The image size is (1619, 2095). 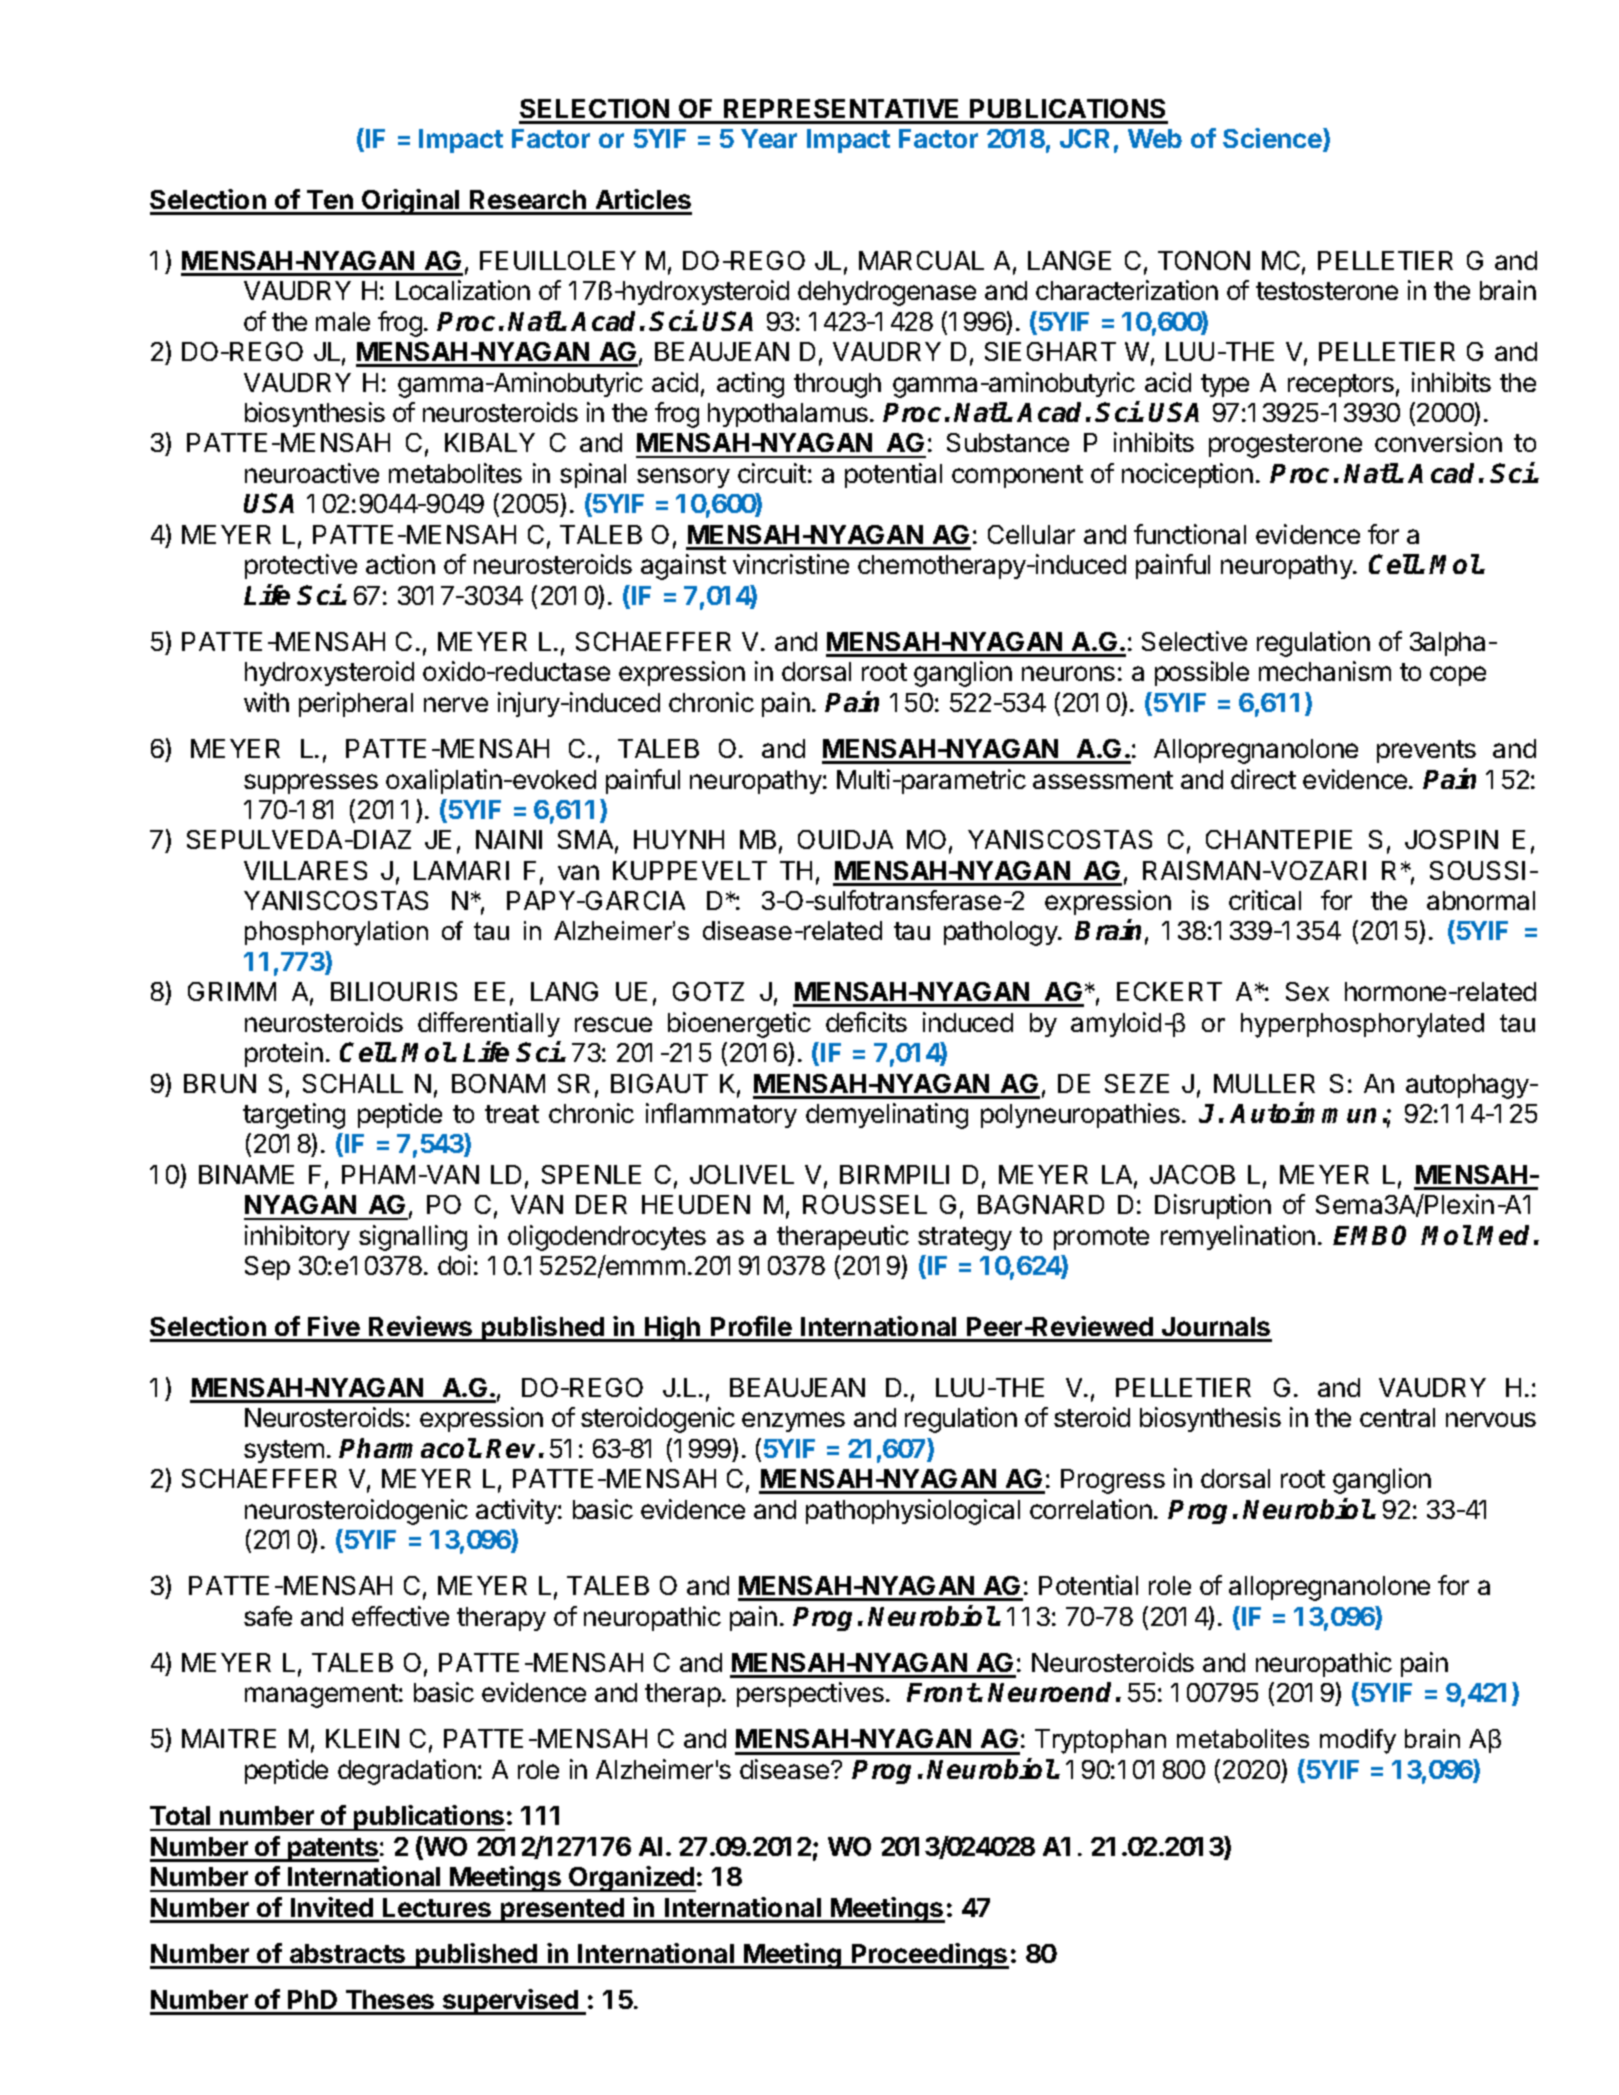 I want to click on central, so click(x=1397, y=1417).
